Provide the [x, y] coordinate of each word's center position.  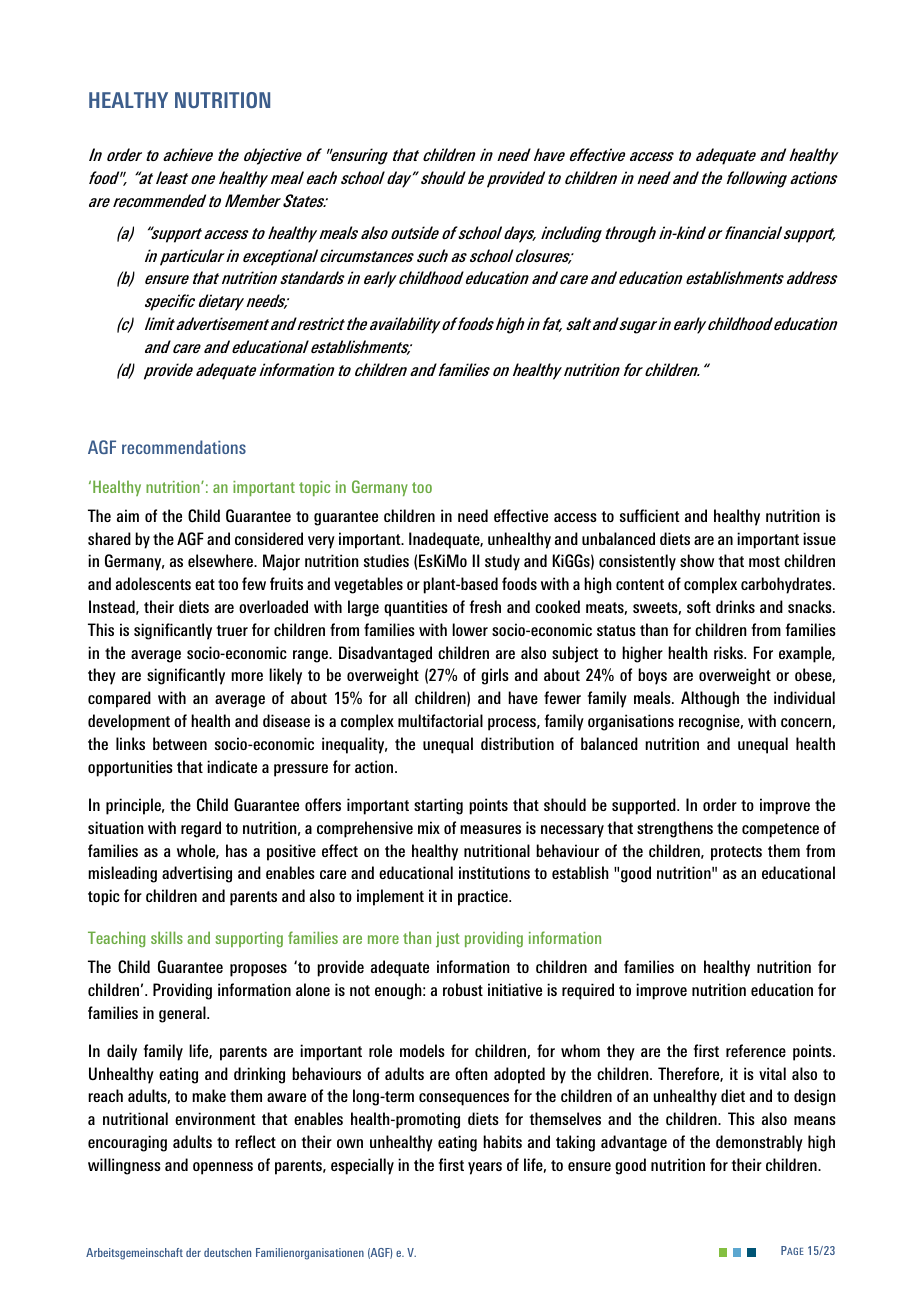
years [485, 1168]
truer [232, 630]
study [502, 562]
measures [490, 829]
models [422, 1050]
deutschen [227, 1252]
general [183, 1014]
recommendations [184, 447]
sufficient [650, 515]
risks [729, 652]
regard [201, 829]
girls [495, 676]
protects [736, 853]
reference [756, 1050]
